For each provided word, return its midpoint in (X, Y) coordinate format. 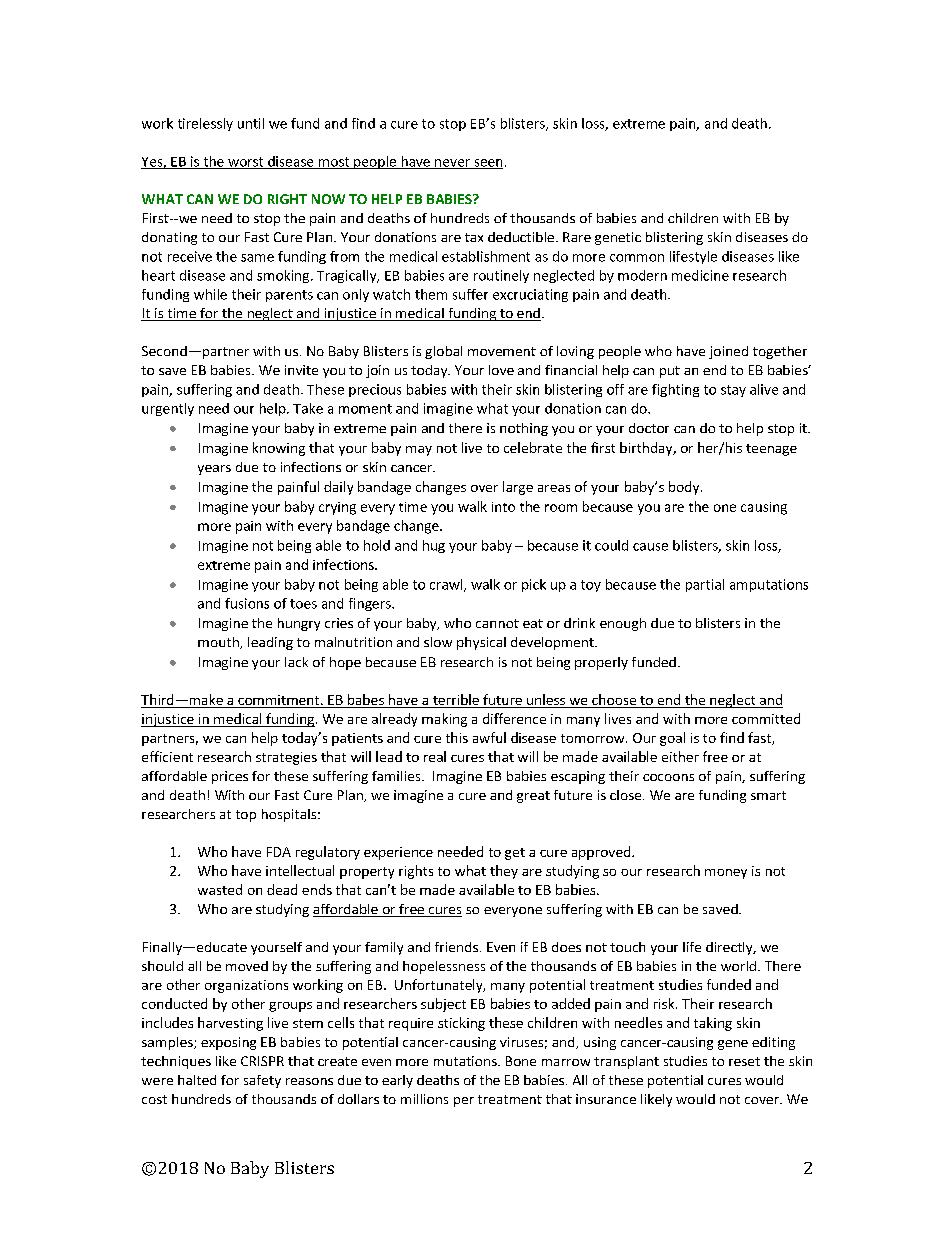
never (452, 164)
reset (744, 1061)
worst (246, 163)
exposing (228, 1043)
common (637, 258)
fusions (247, 603)
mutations (466, 1061)
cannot (497, 623)
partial (705, 585)
